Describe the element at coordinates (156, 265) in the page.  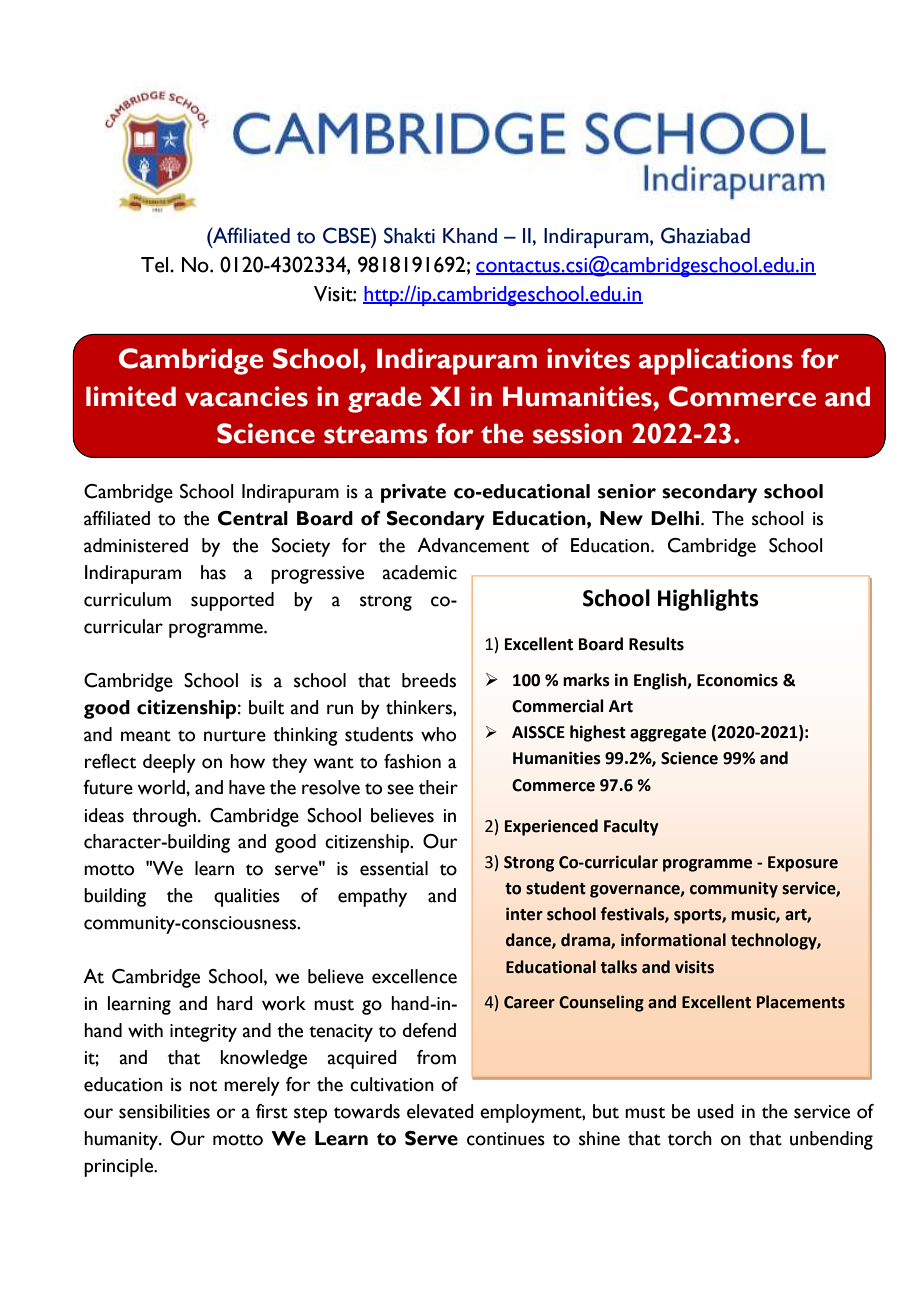
I see `Tel` at that location.
